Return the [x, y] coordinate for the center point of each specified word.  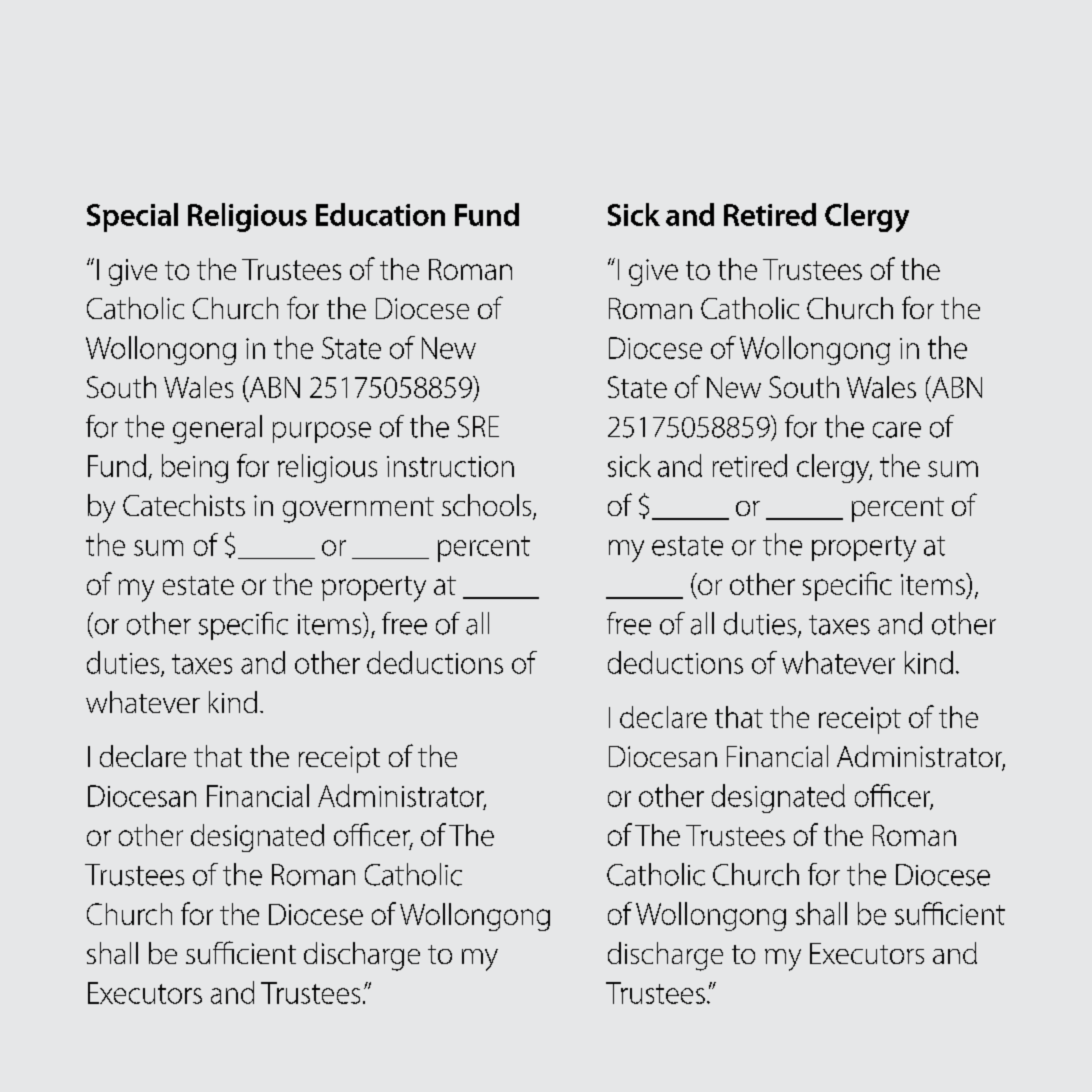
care [897, 430]
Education [380, 214]
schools [488, 506]
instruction [450, 466]
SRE [478, 427]
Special [132, 217]
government [358, 510]
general [217, 429]
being [195, 468]
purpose [322, 432]
